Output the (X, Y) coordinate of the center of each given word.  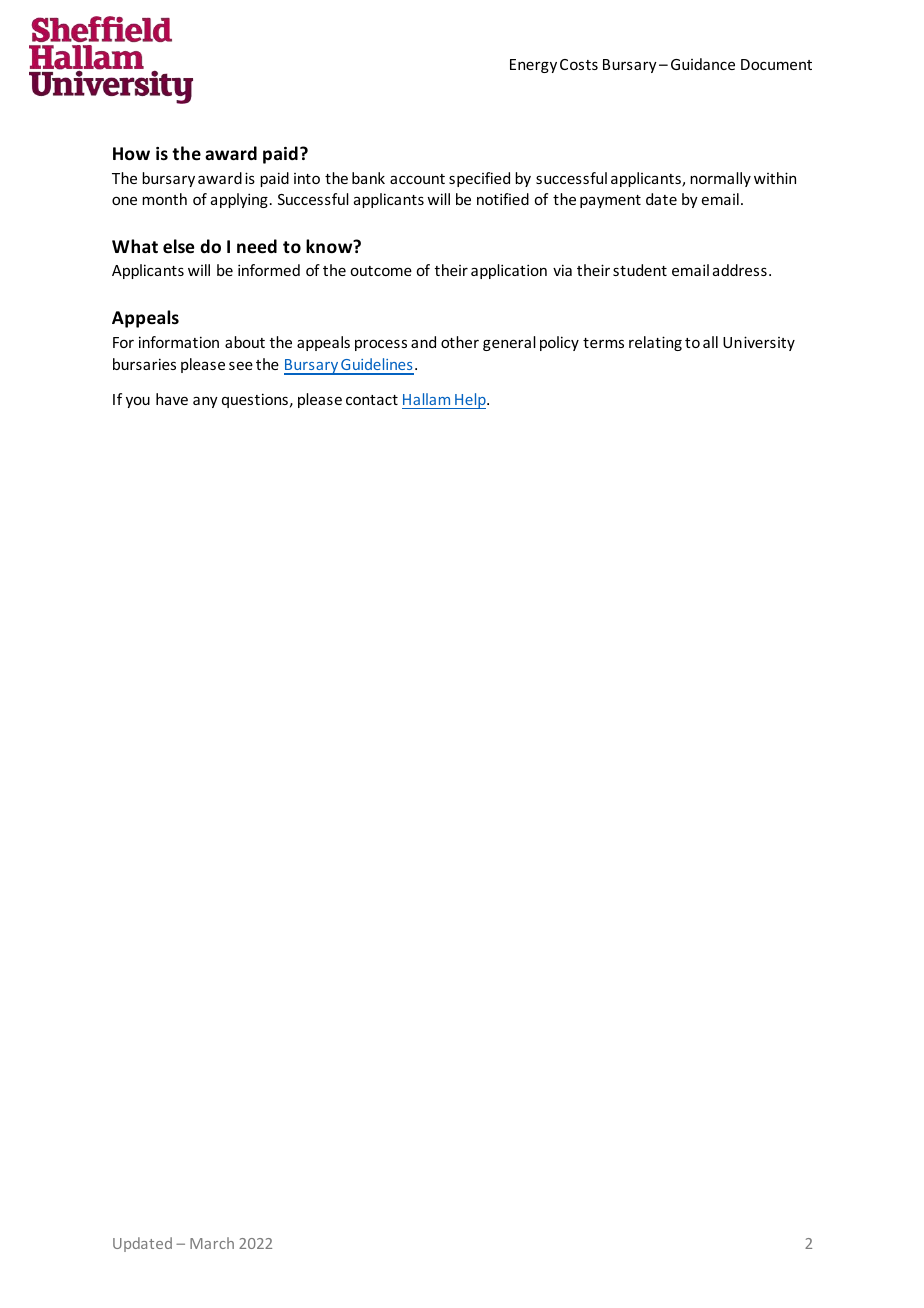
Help (470, 401)
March (212, 1243)
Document (776, 64)
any (205, 402)
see (241, 365)
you (138, 402)
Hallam (426, 399)
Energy (533, 66)
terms (603, 343)
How (131, 154)
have (172, 399)
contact (372, 400)
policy (559, 343)
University (759, 343)
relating (655, 343)
